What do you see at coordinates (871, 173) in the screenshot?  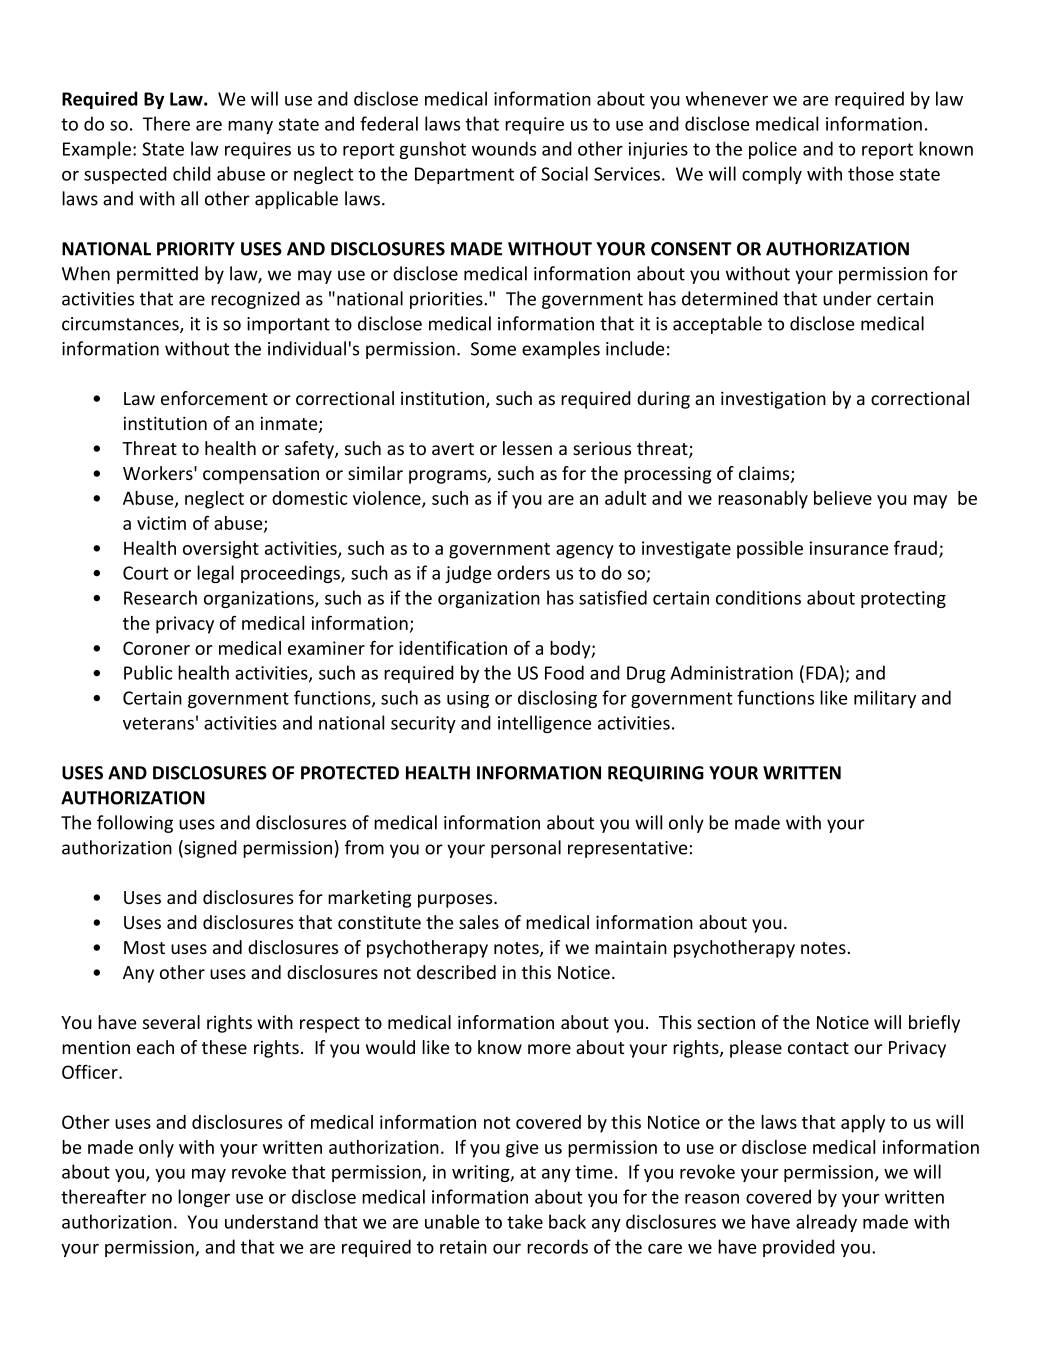 I see `those` at bounding box center [871, 173].
